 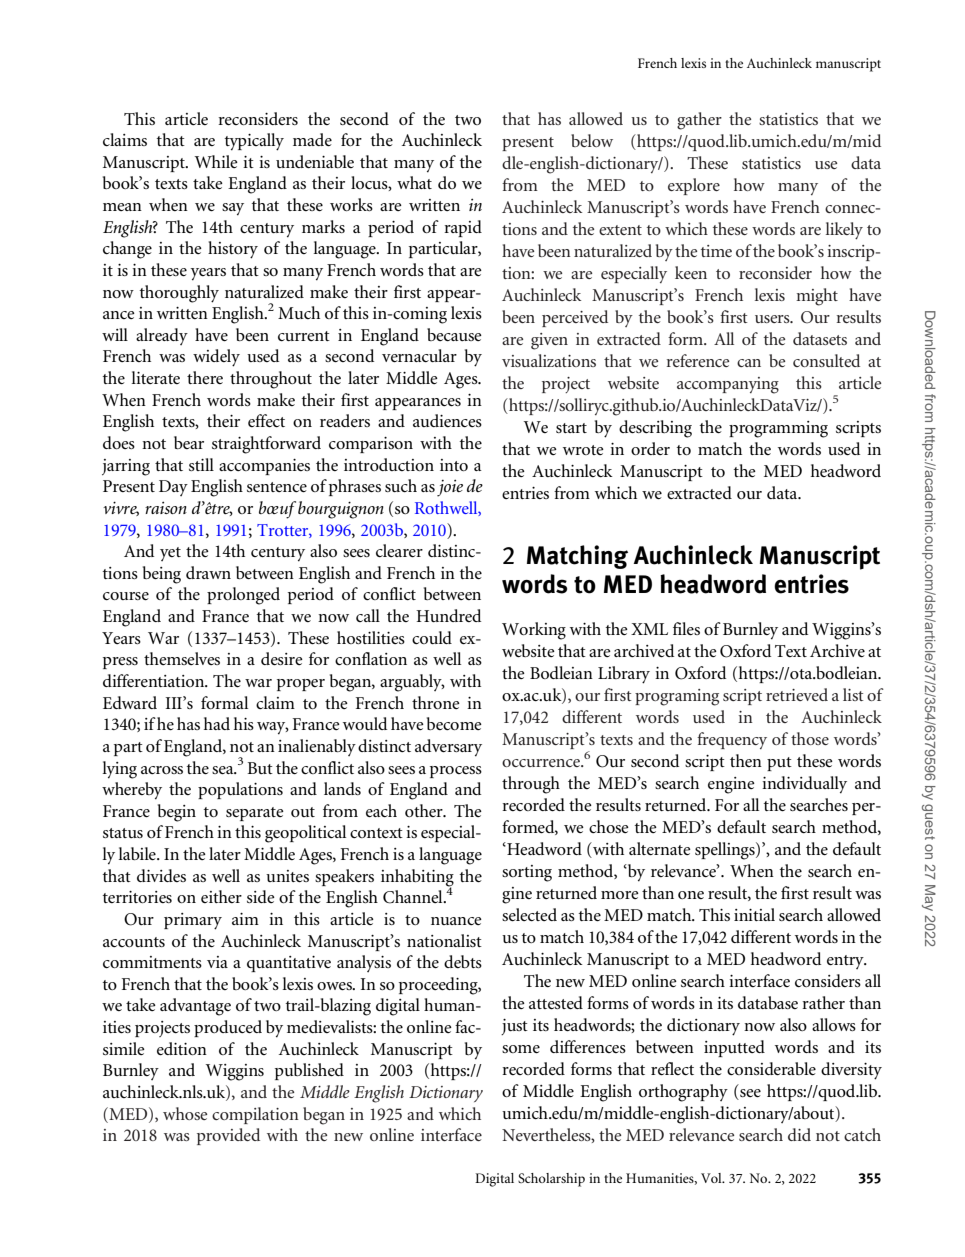 I want to click on did, so click(x=799, y=1134).
